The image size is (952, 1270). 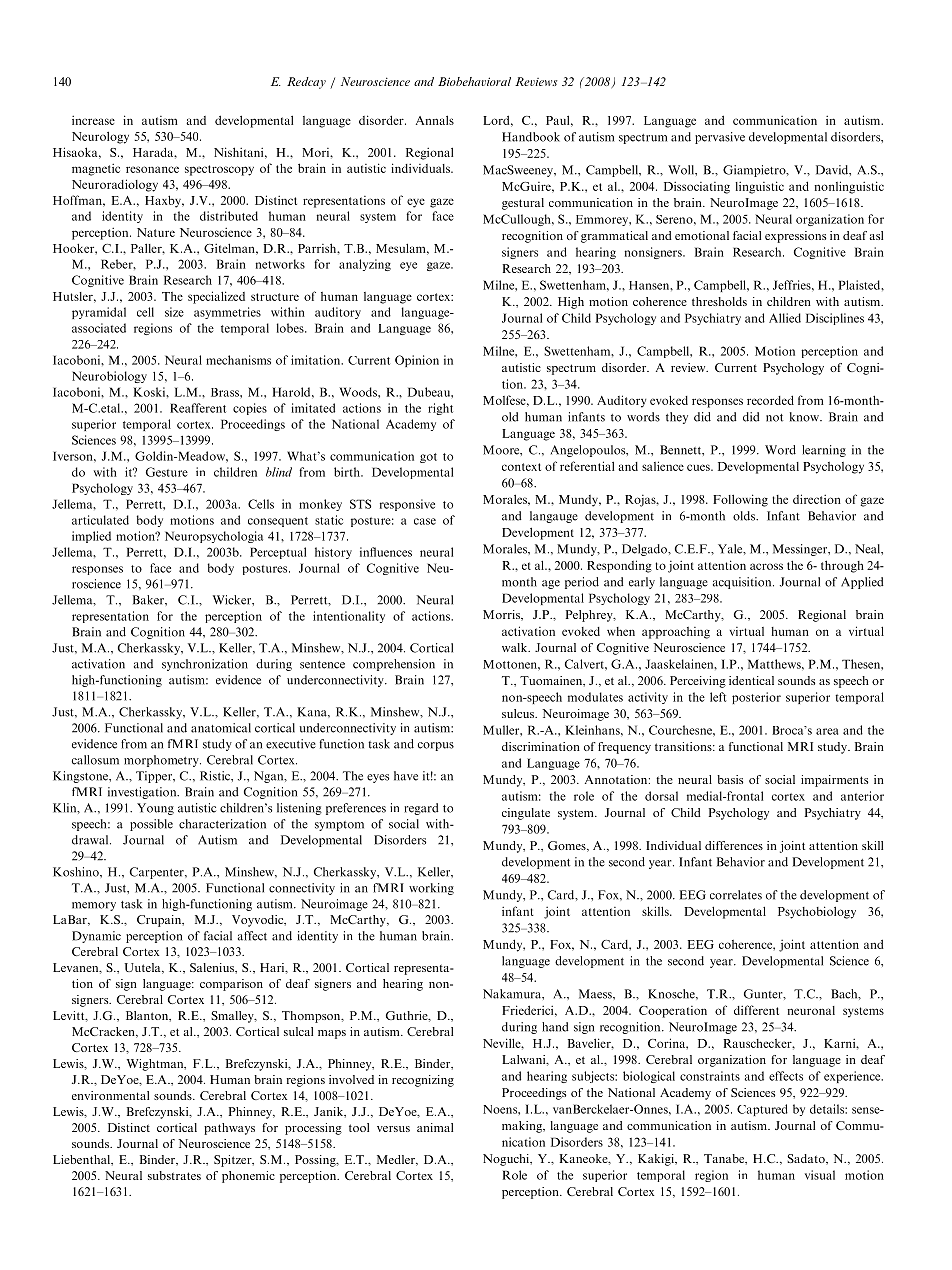 I want to click on pervasive, so click(x=720, y=138).
